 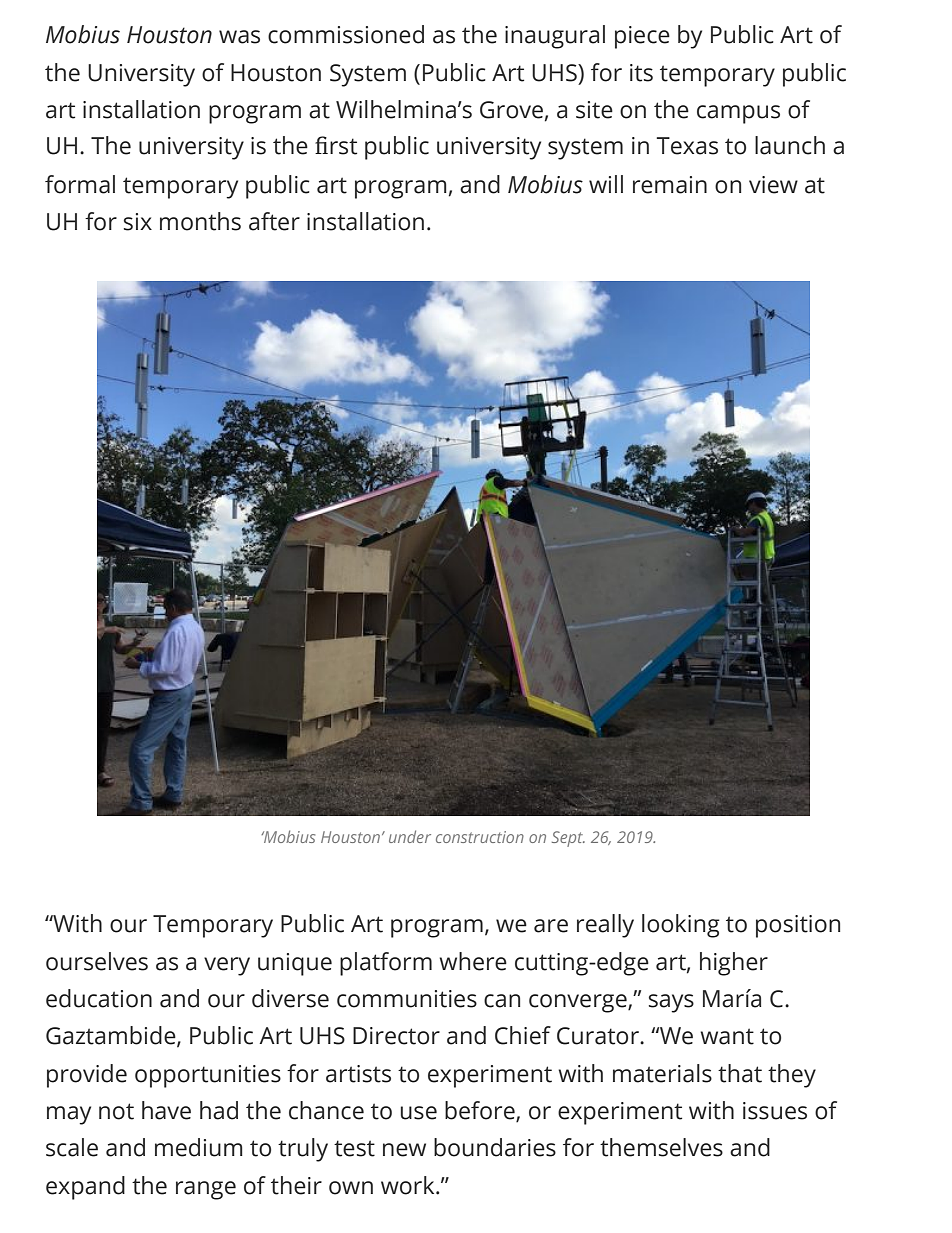 What do you see at coordinates (661, 1147) in the image?
I see `themselves` at bounding box center [661, 1147].
